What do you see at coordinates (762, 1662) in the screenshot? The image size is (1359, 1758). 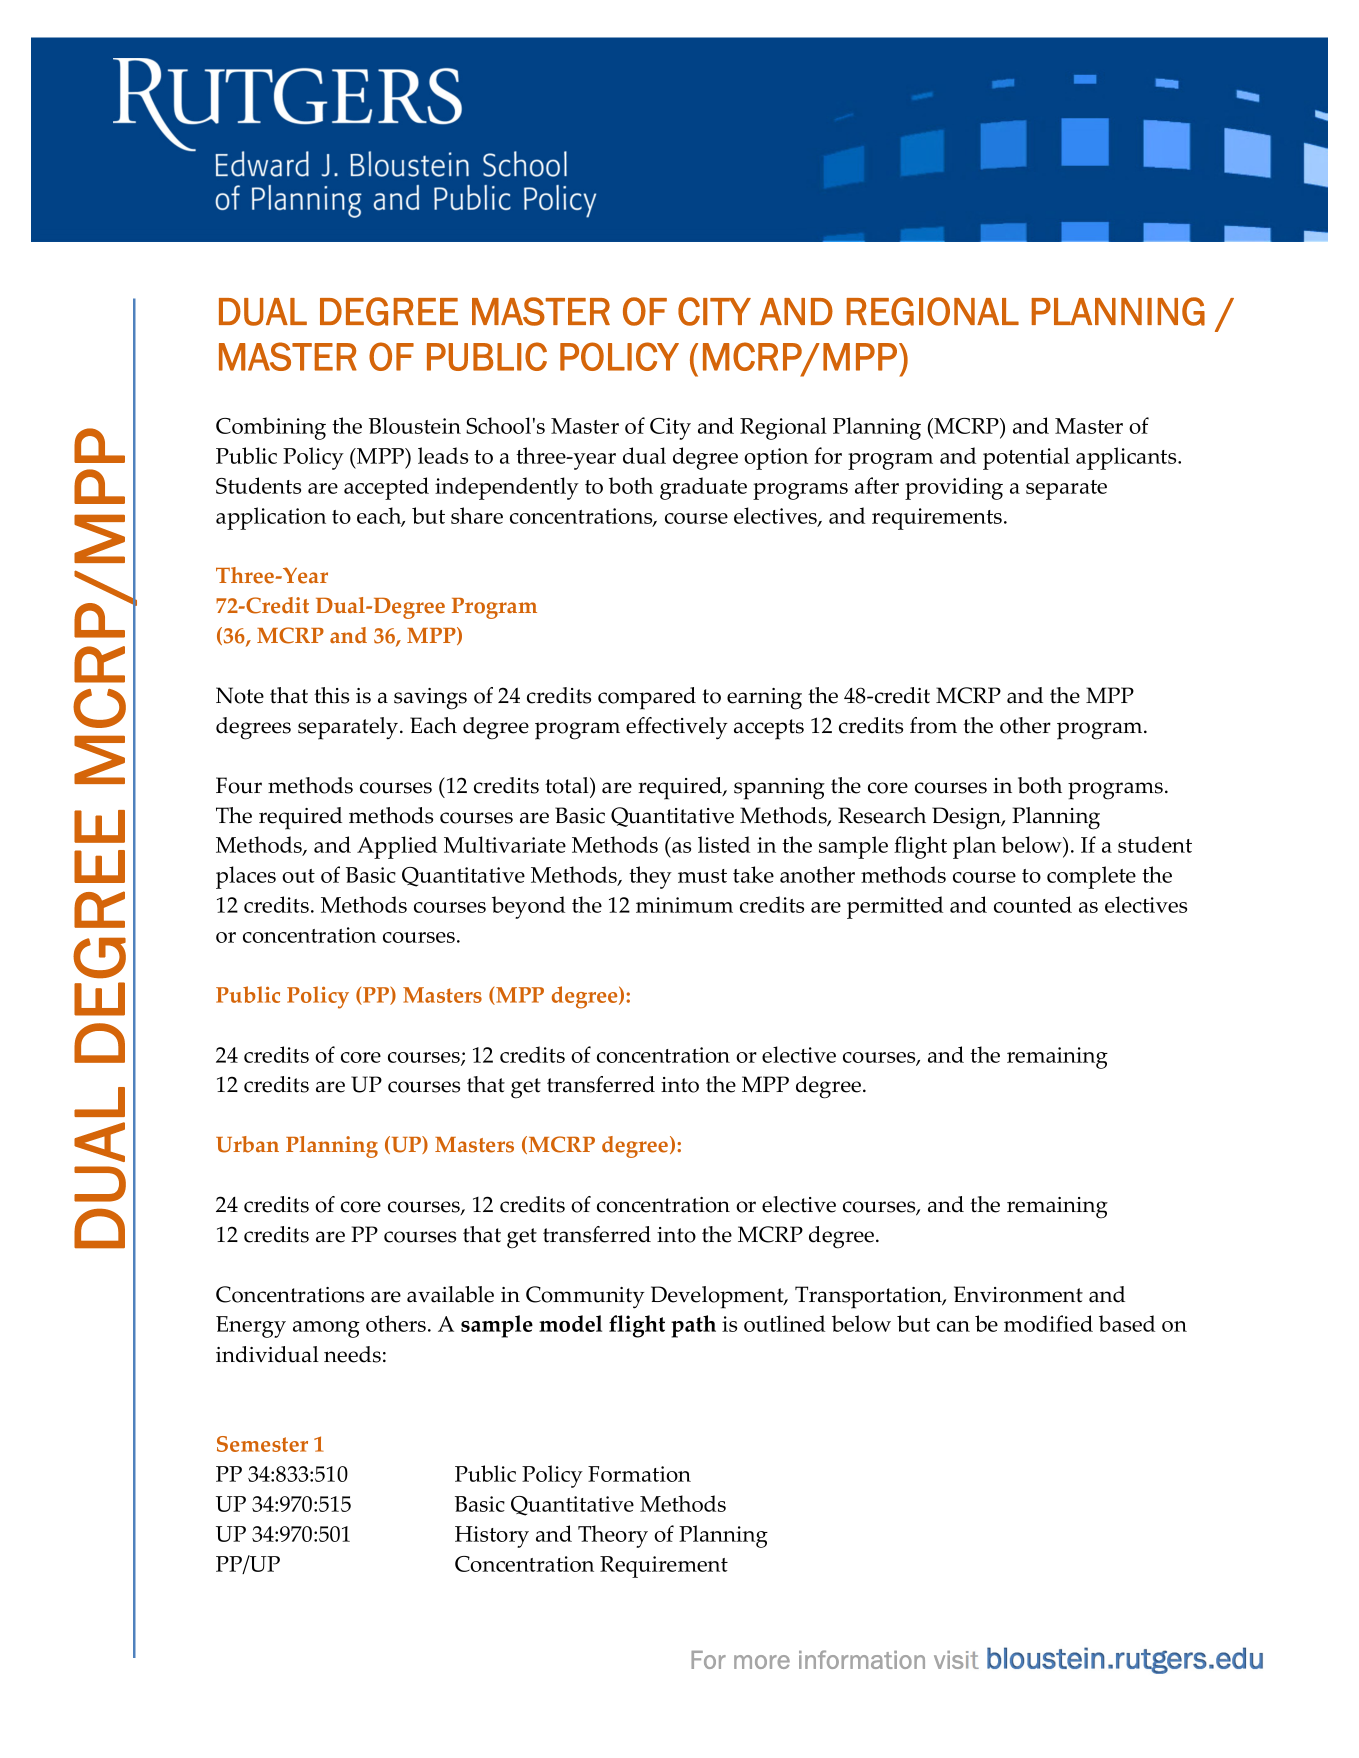 I see `more` at bounding box center [762, 1662].
